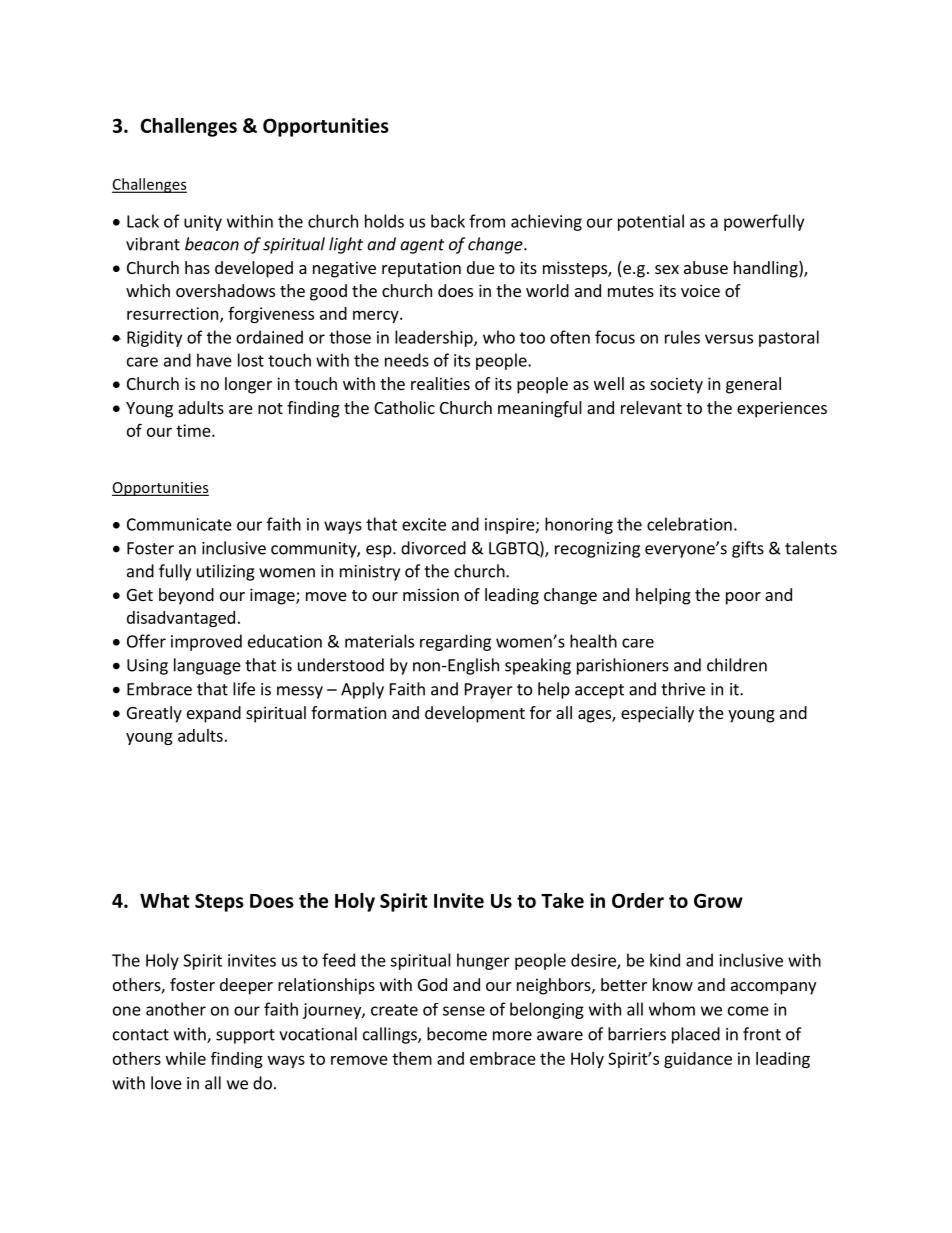  Describe the element at coordinates (206, 642) in the screenshot. I see `improved` at that location.
